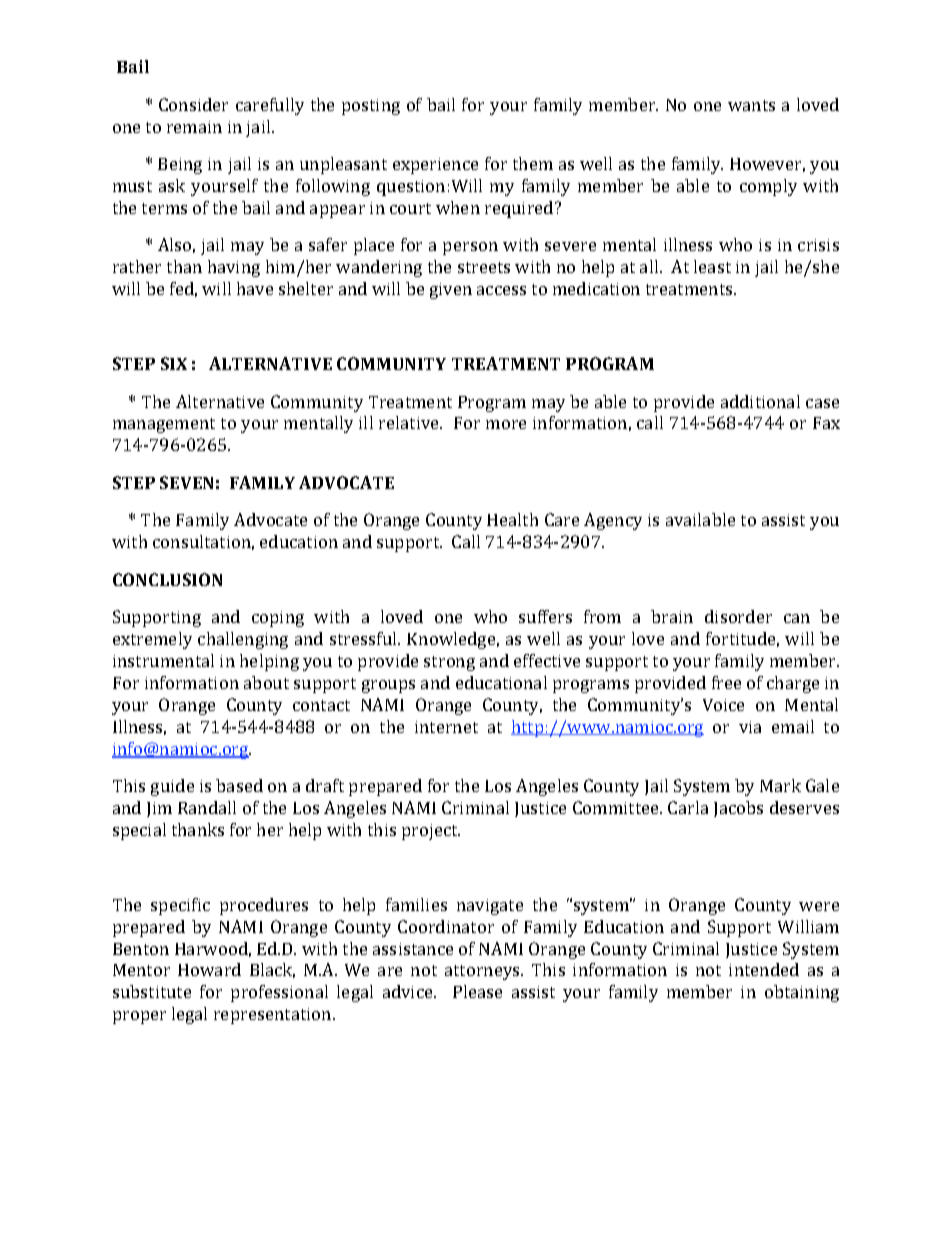 The width and height of the document is (952, 1233). I want to click on Please, so click(477, 991).
